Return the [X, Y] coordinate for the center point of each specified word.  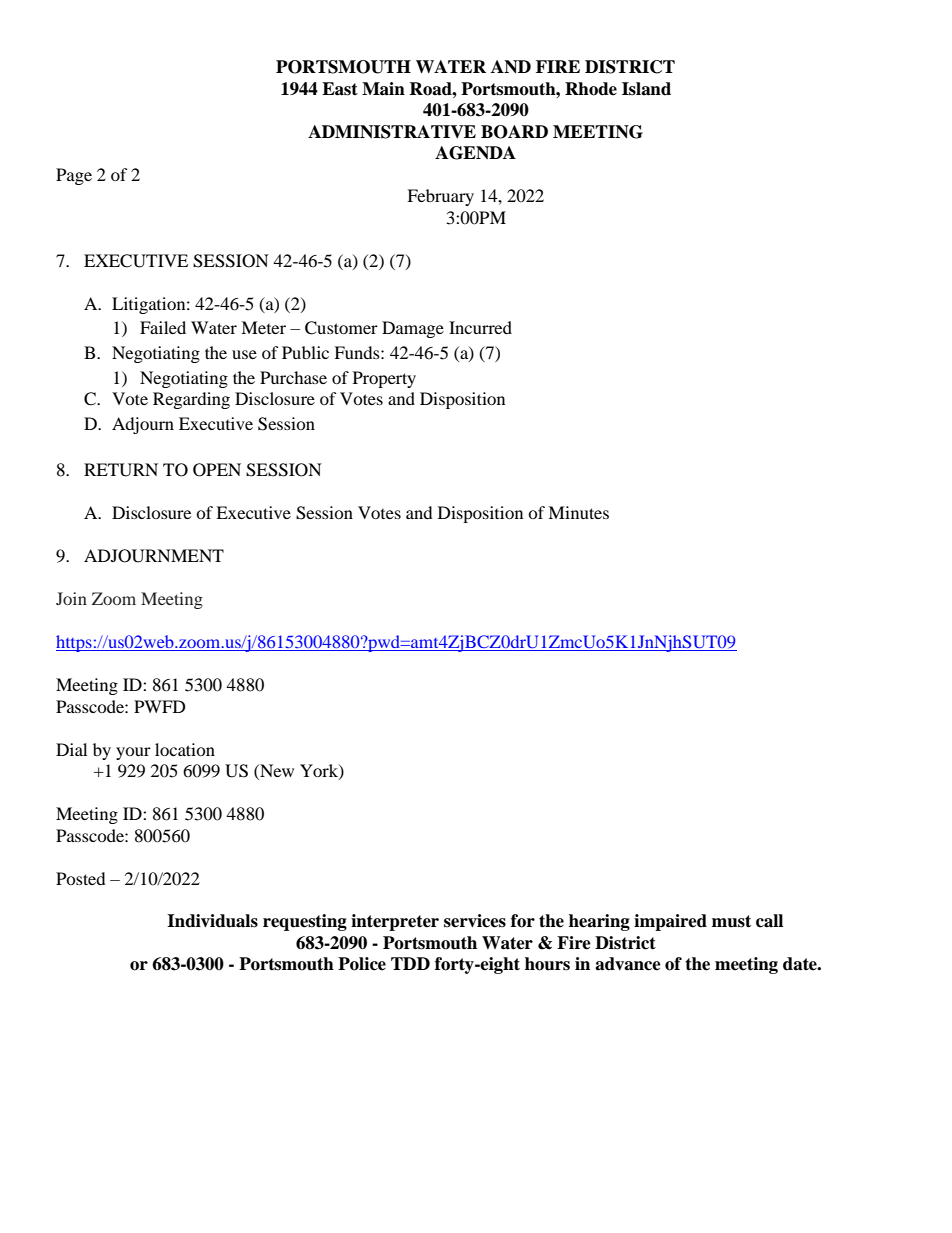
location [185, 749]
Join [71, 598]
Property [384, 379]
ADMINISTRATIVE [392, 132]
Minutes [578, 512]
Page [74, 176]
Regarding [191, 400]
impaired [670, 922]
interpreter [395, 922]
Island [646, 89]
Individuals [212, 921]
